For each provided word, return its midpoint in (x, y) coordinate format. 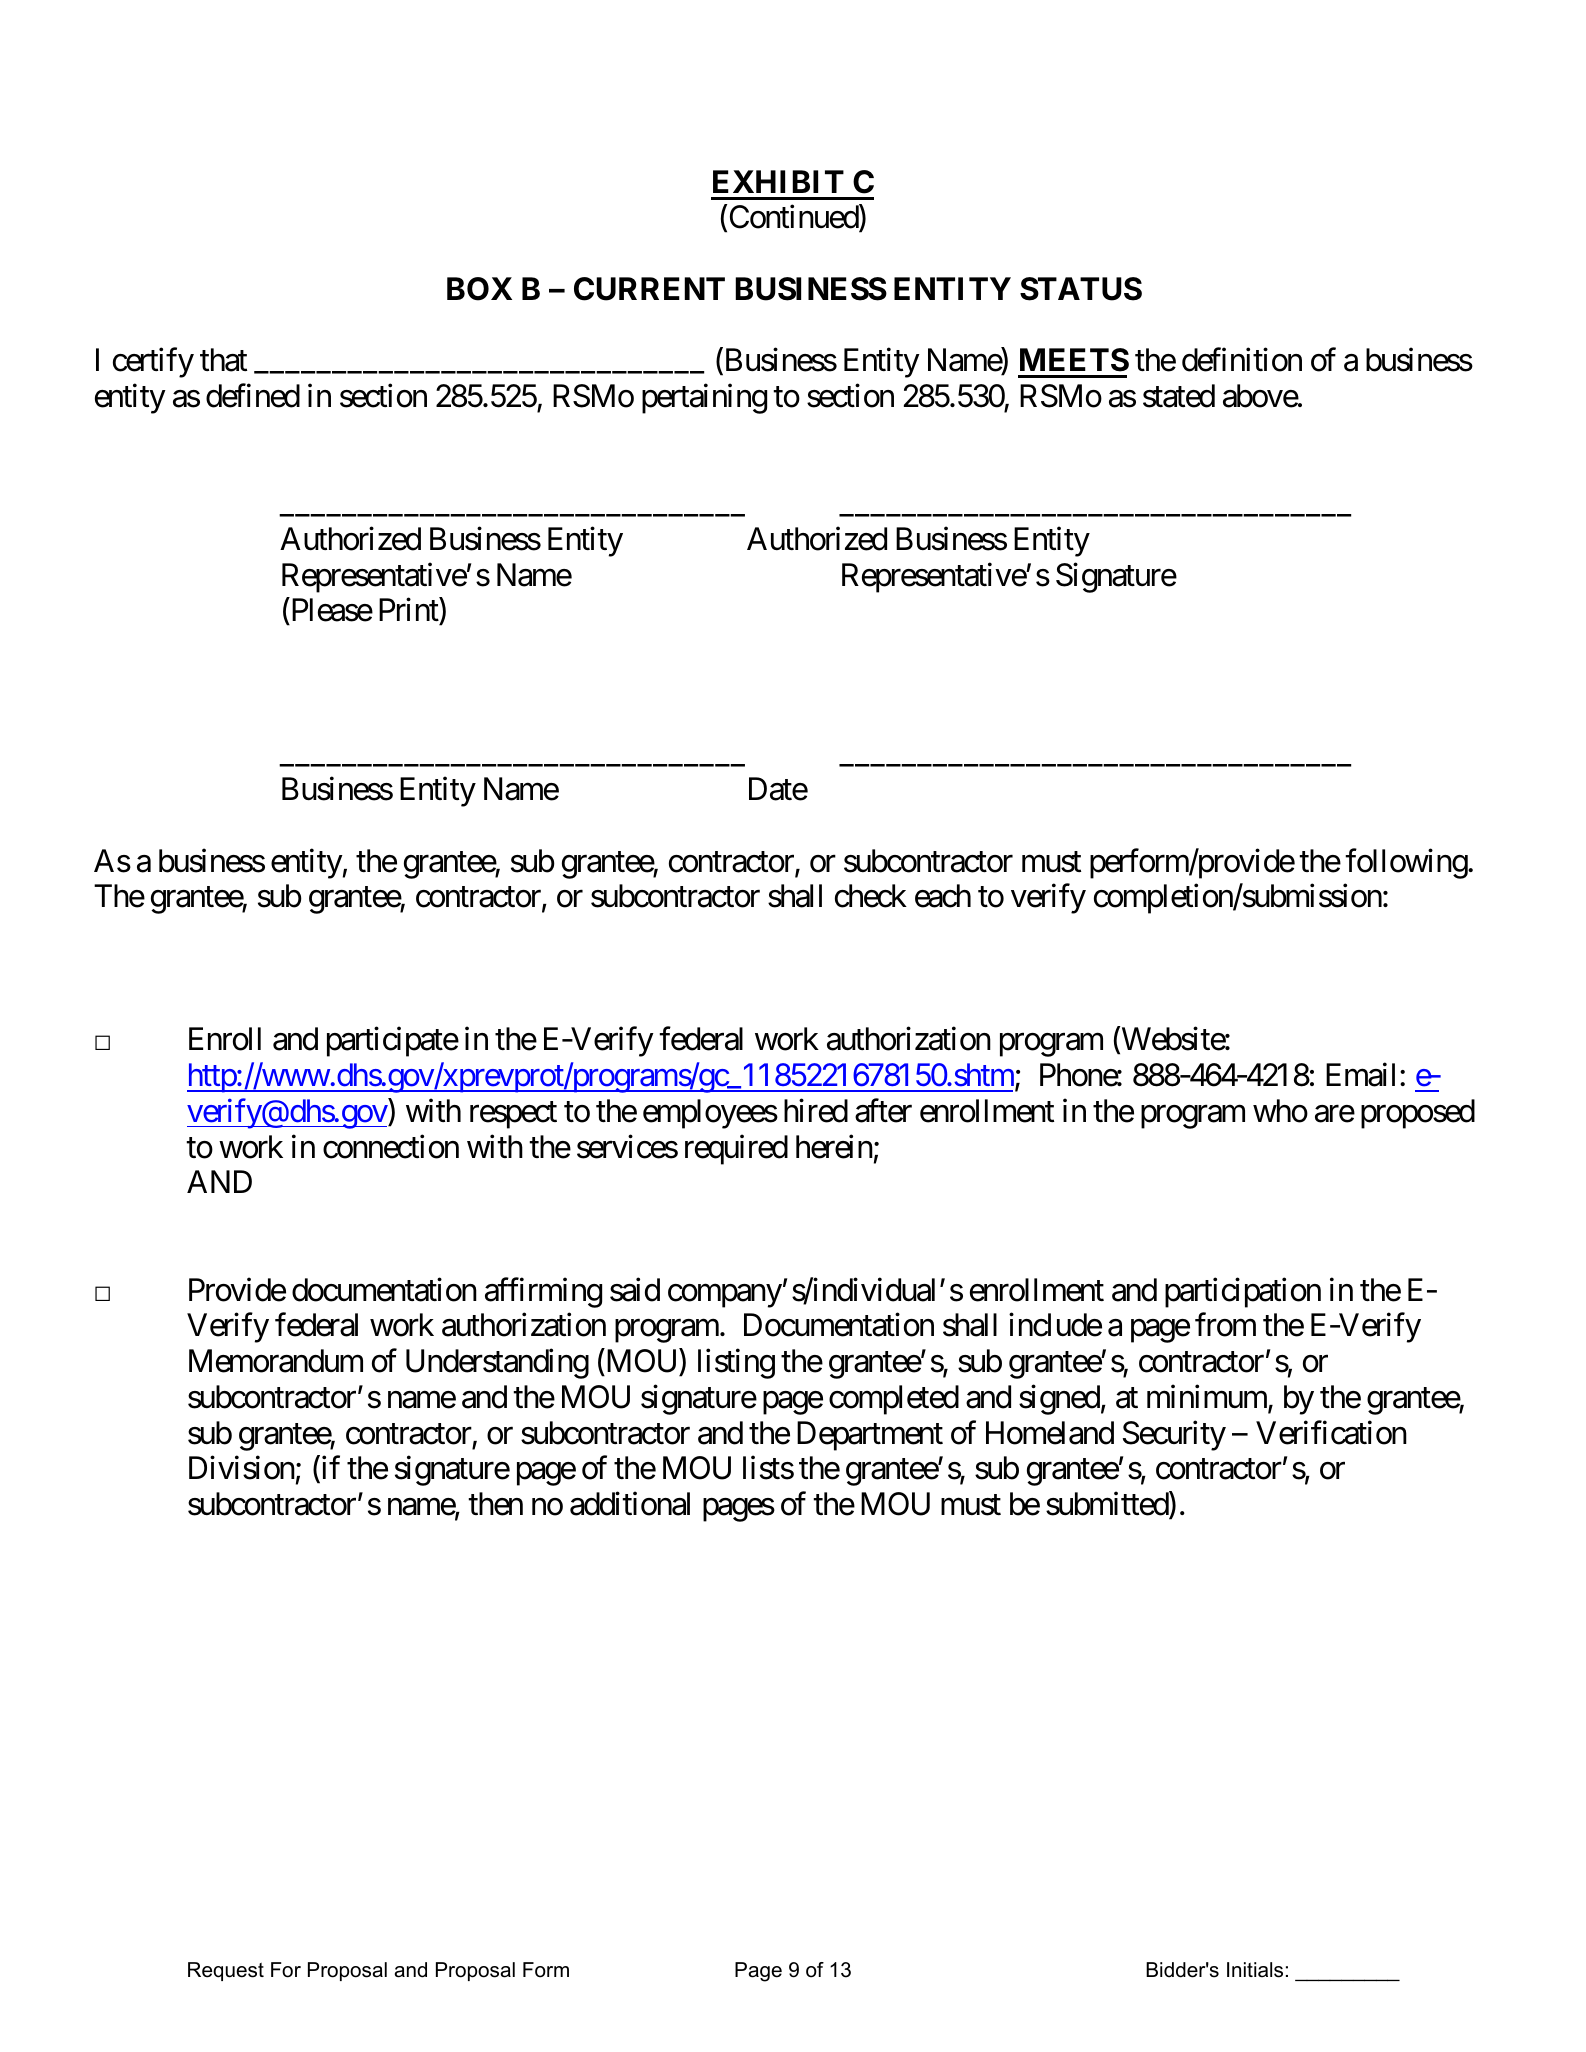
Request (226, 1971)
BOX (479, 289)
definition (1242, 360)
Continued (793, 218)
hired (816, 1111)
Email (1360, 1075)
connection (391, 1146)
